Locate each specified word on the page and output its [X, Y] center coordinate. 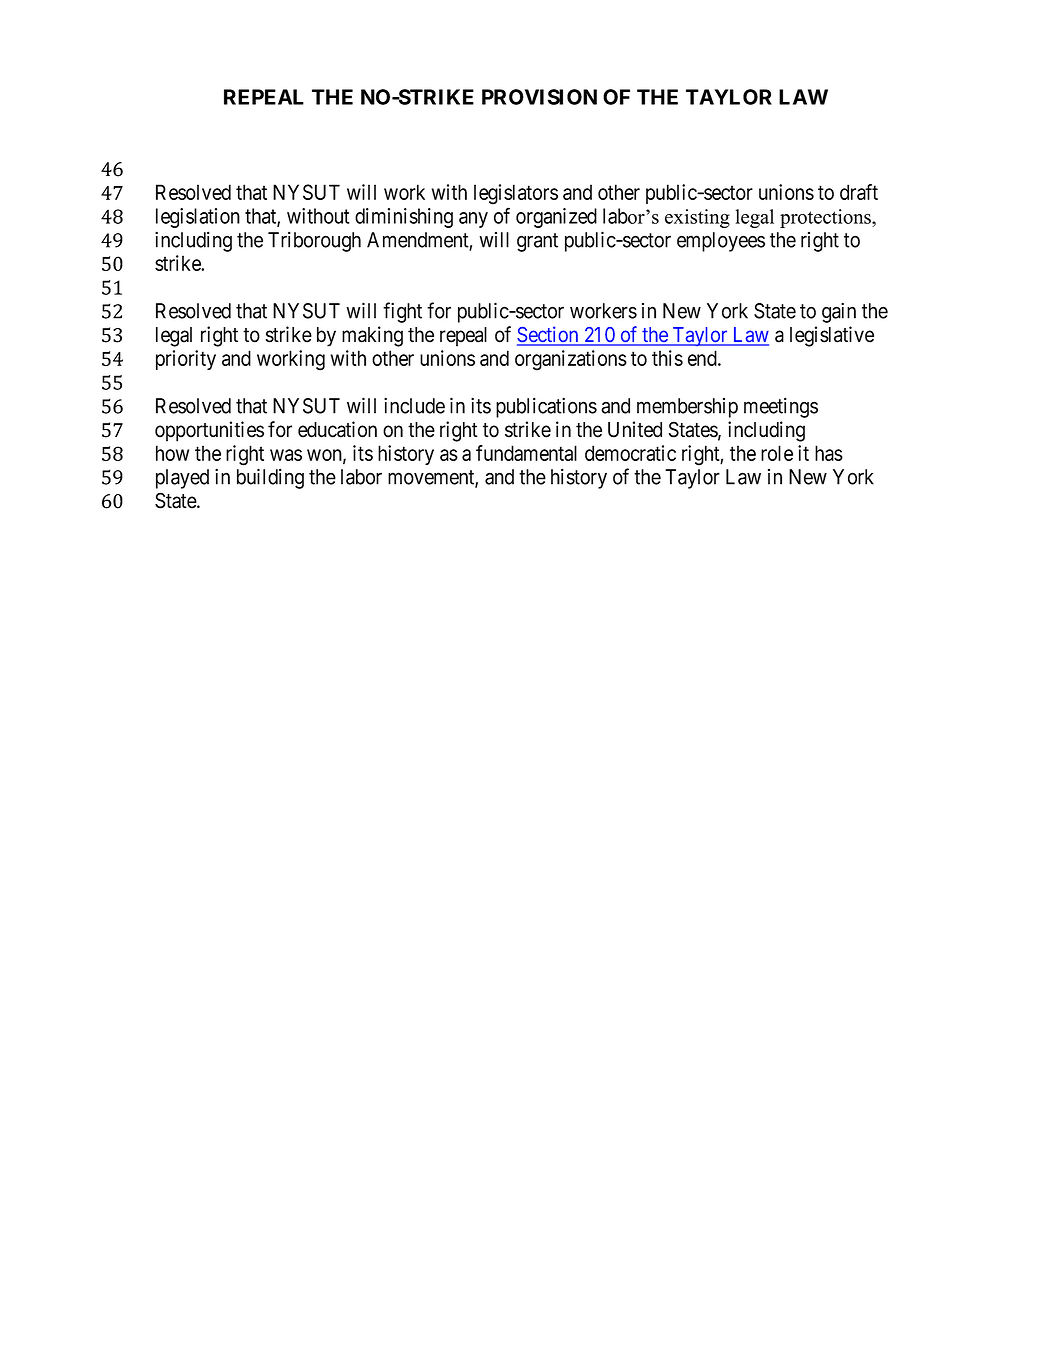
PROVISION [539, 97]
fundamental [526, 453]
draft [859, 192]
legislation [198, 218]
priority [186, 360]
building [270, 478]
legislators [516, 194]
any [473, 220]
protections [826, 218]
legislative [832, 336]
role [777, 453]
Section [549, 335]
